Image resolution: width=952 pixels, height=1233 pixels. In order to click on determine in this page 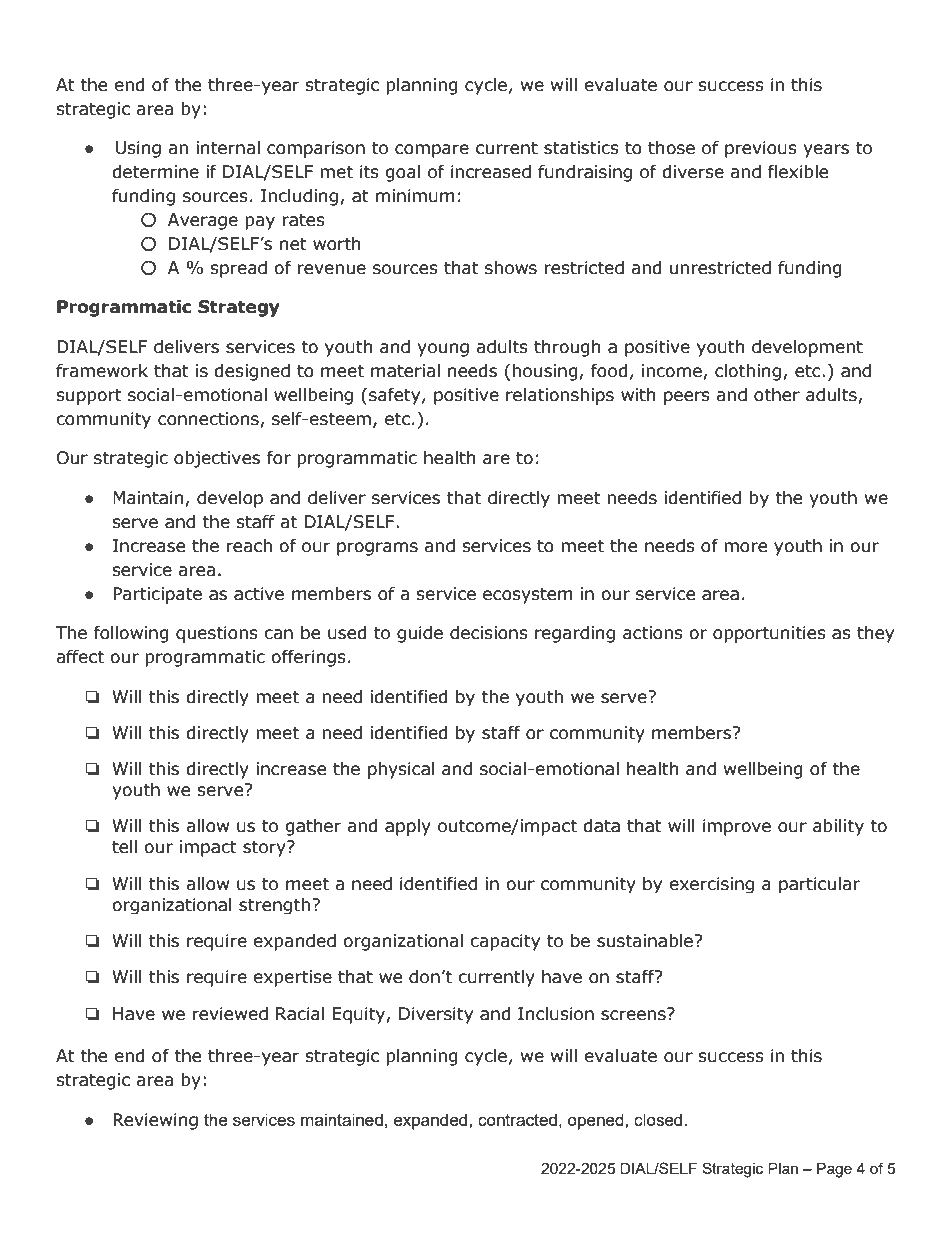, I will do `click(155, 172)`.
